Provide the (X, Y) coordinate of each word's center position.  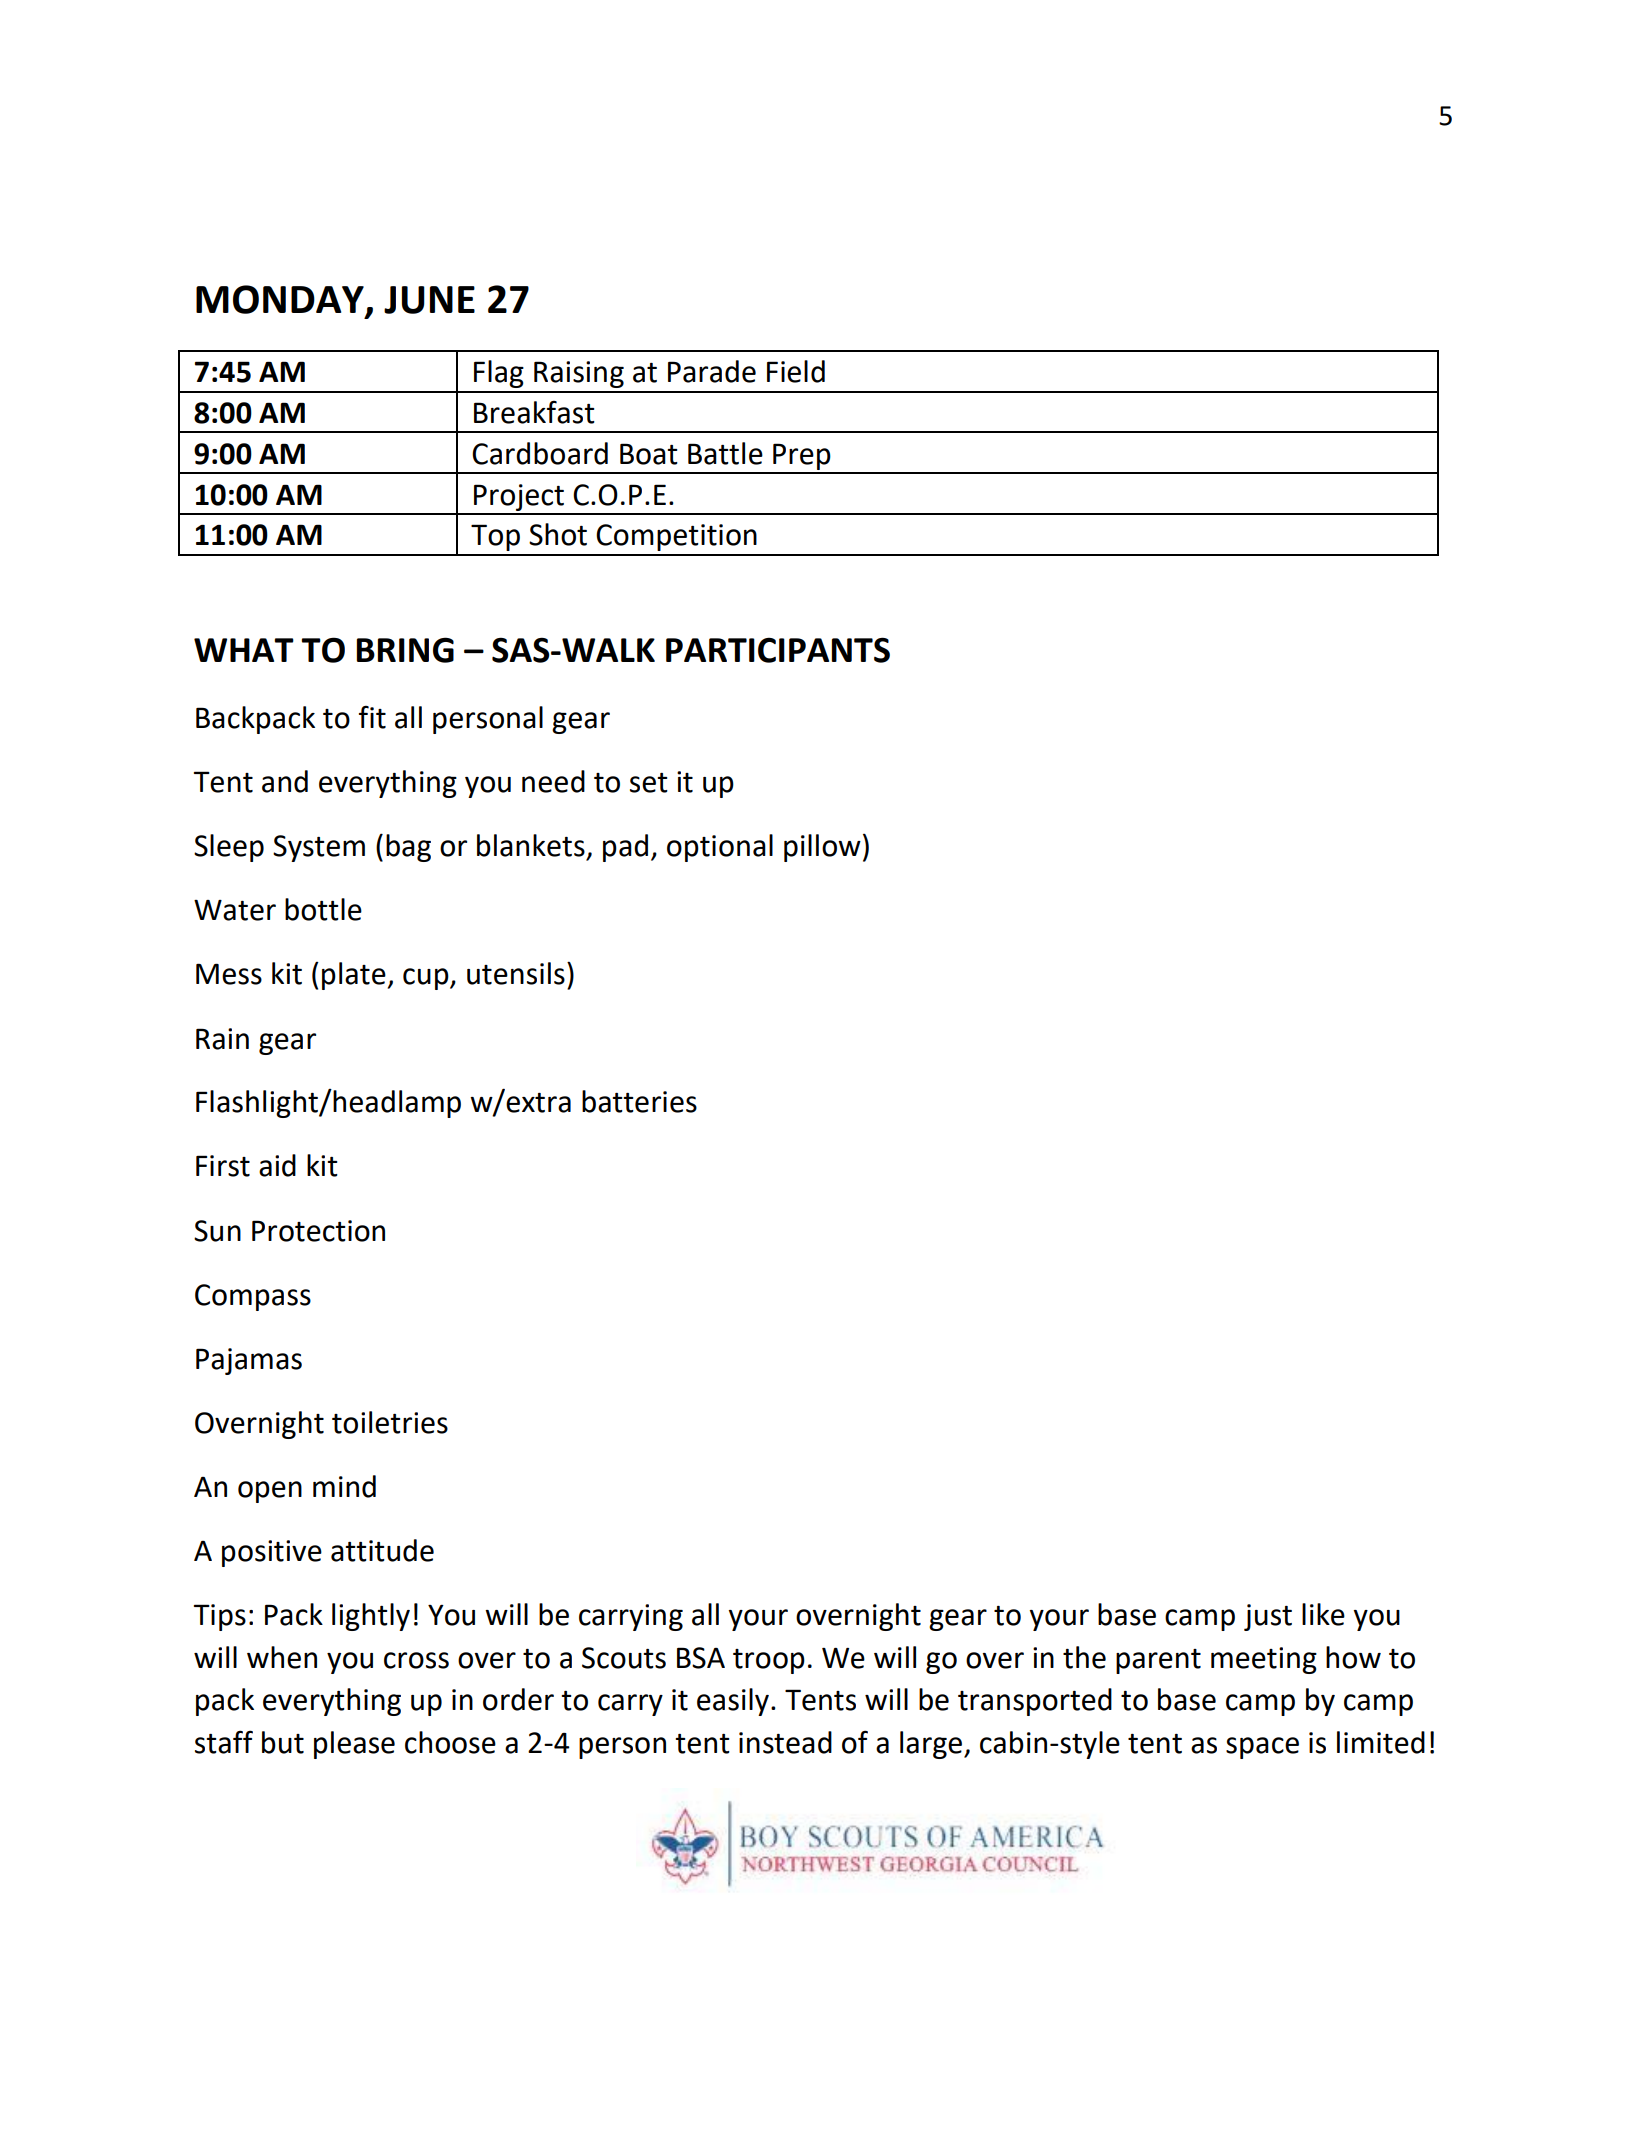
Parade (712, 371)
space (1262, 1748)
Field (796, 371)
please (354, 1745)
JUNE (429, 300)
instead (785, 1742)
